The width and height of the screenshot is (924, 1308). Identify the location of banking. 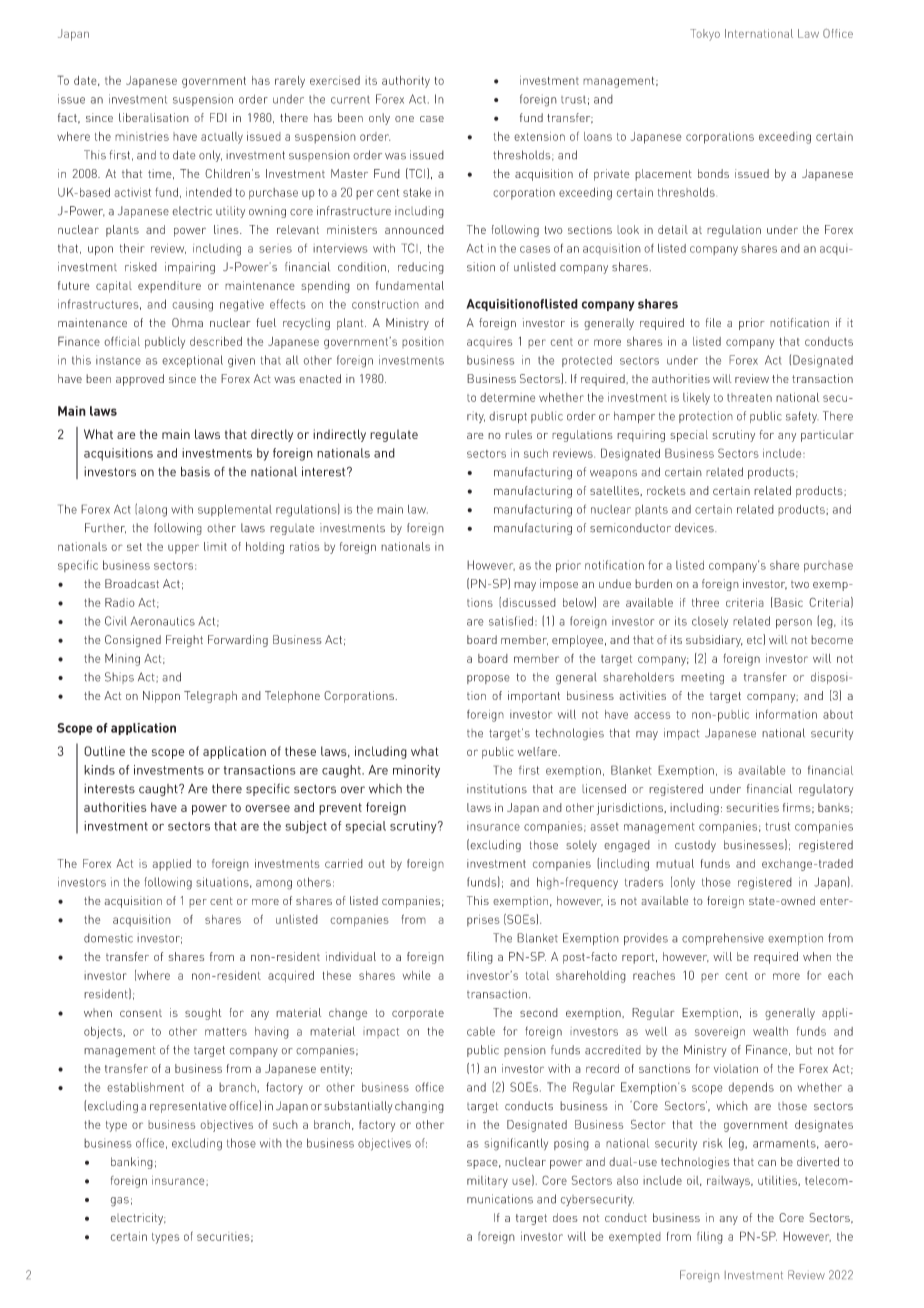
(132, 1163).
